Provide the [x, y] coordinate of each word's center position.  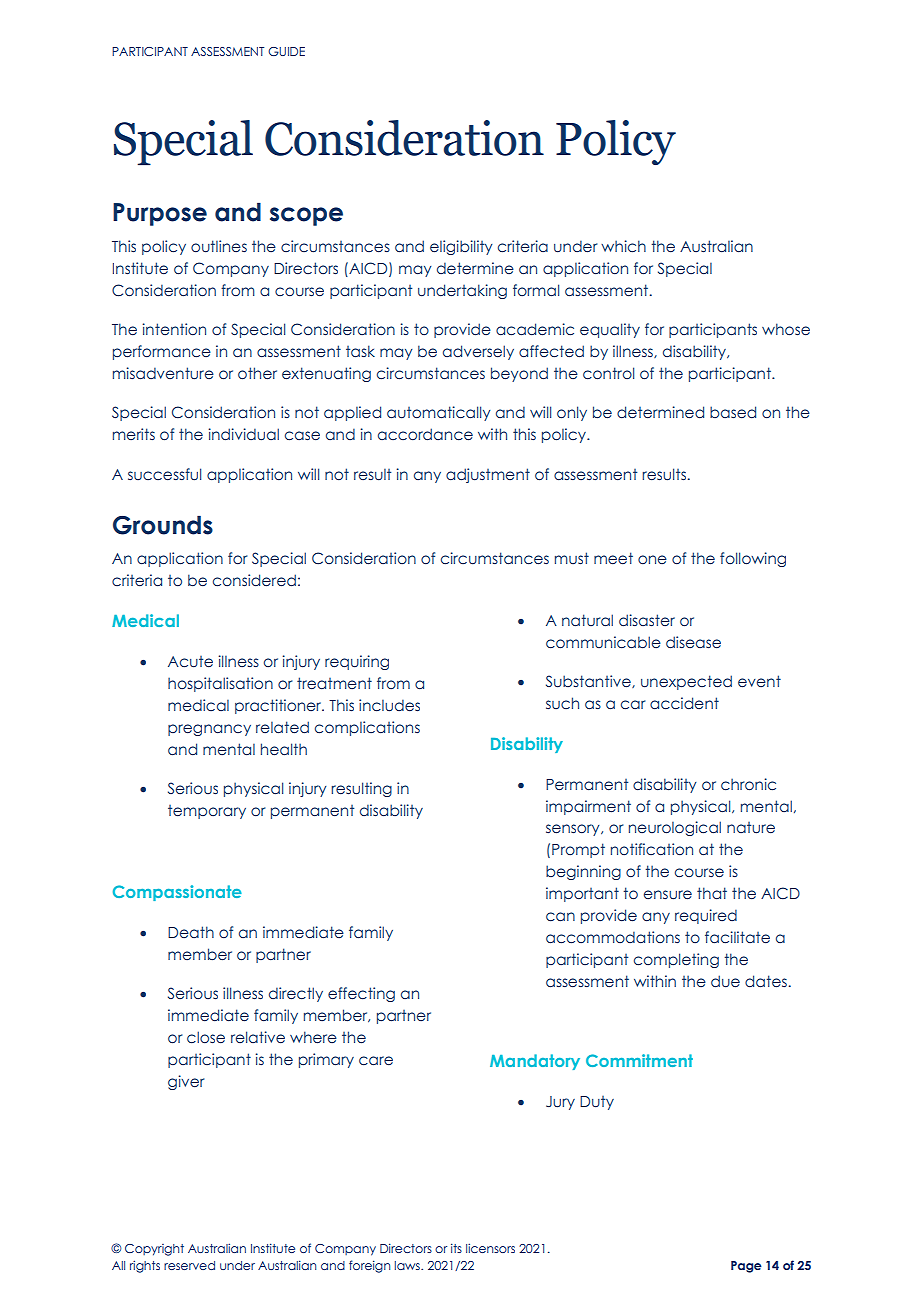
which [623, 246]
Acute [190, 662]
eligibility [461, 247]
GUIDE [286, 51]
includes [389, 705]
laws [408, 1265]
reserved [189, 1265]
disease [693, 642]
